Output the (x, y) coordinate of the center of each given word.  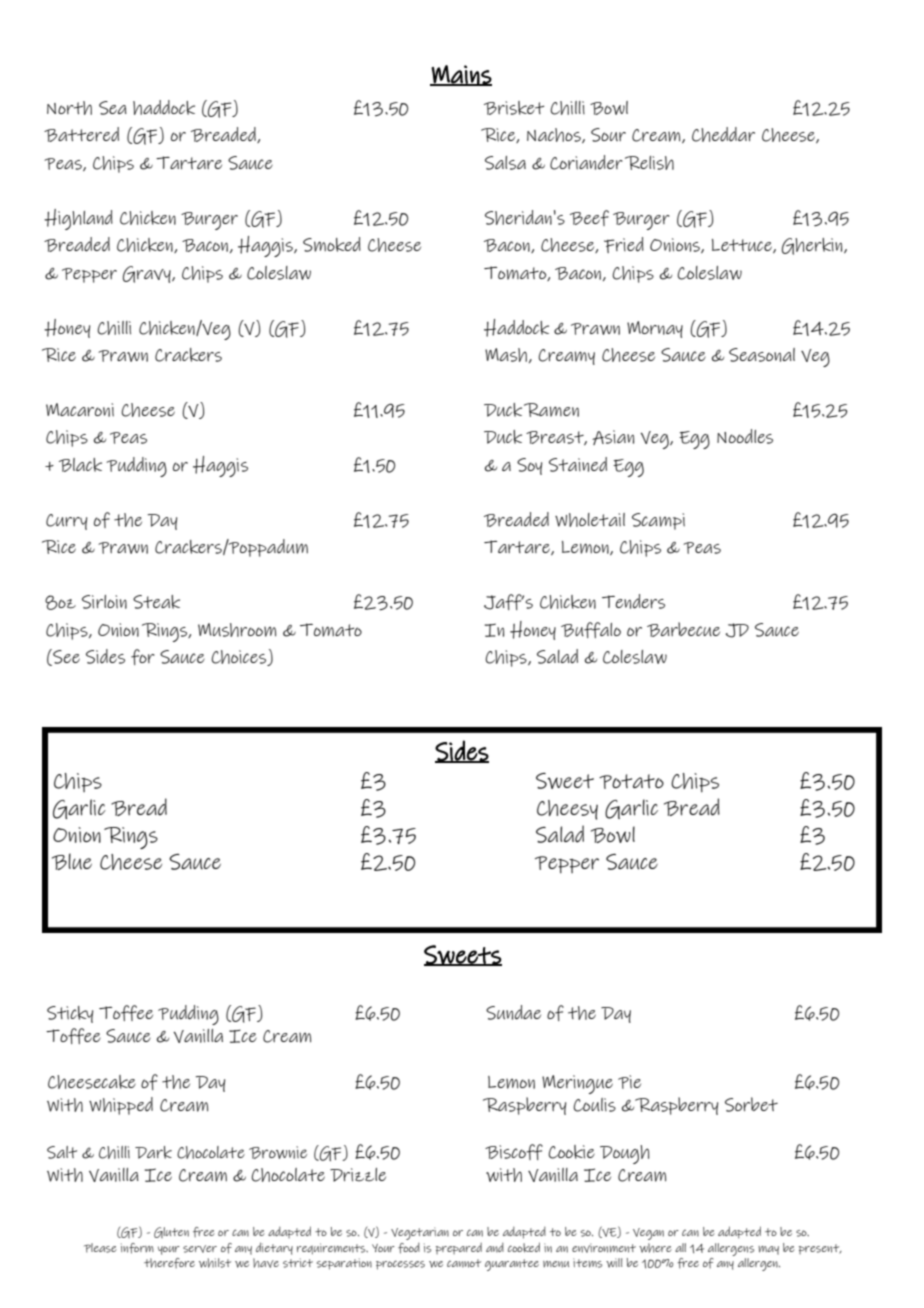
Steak (156, 602)
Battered (81, 134)
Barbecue (683, 629)
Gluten (171, 1232)
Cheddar (723, 134)
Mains (461, 75)
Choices (240, 658)
